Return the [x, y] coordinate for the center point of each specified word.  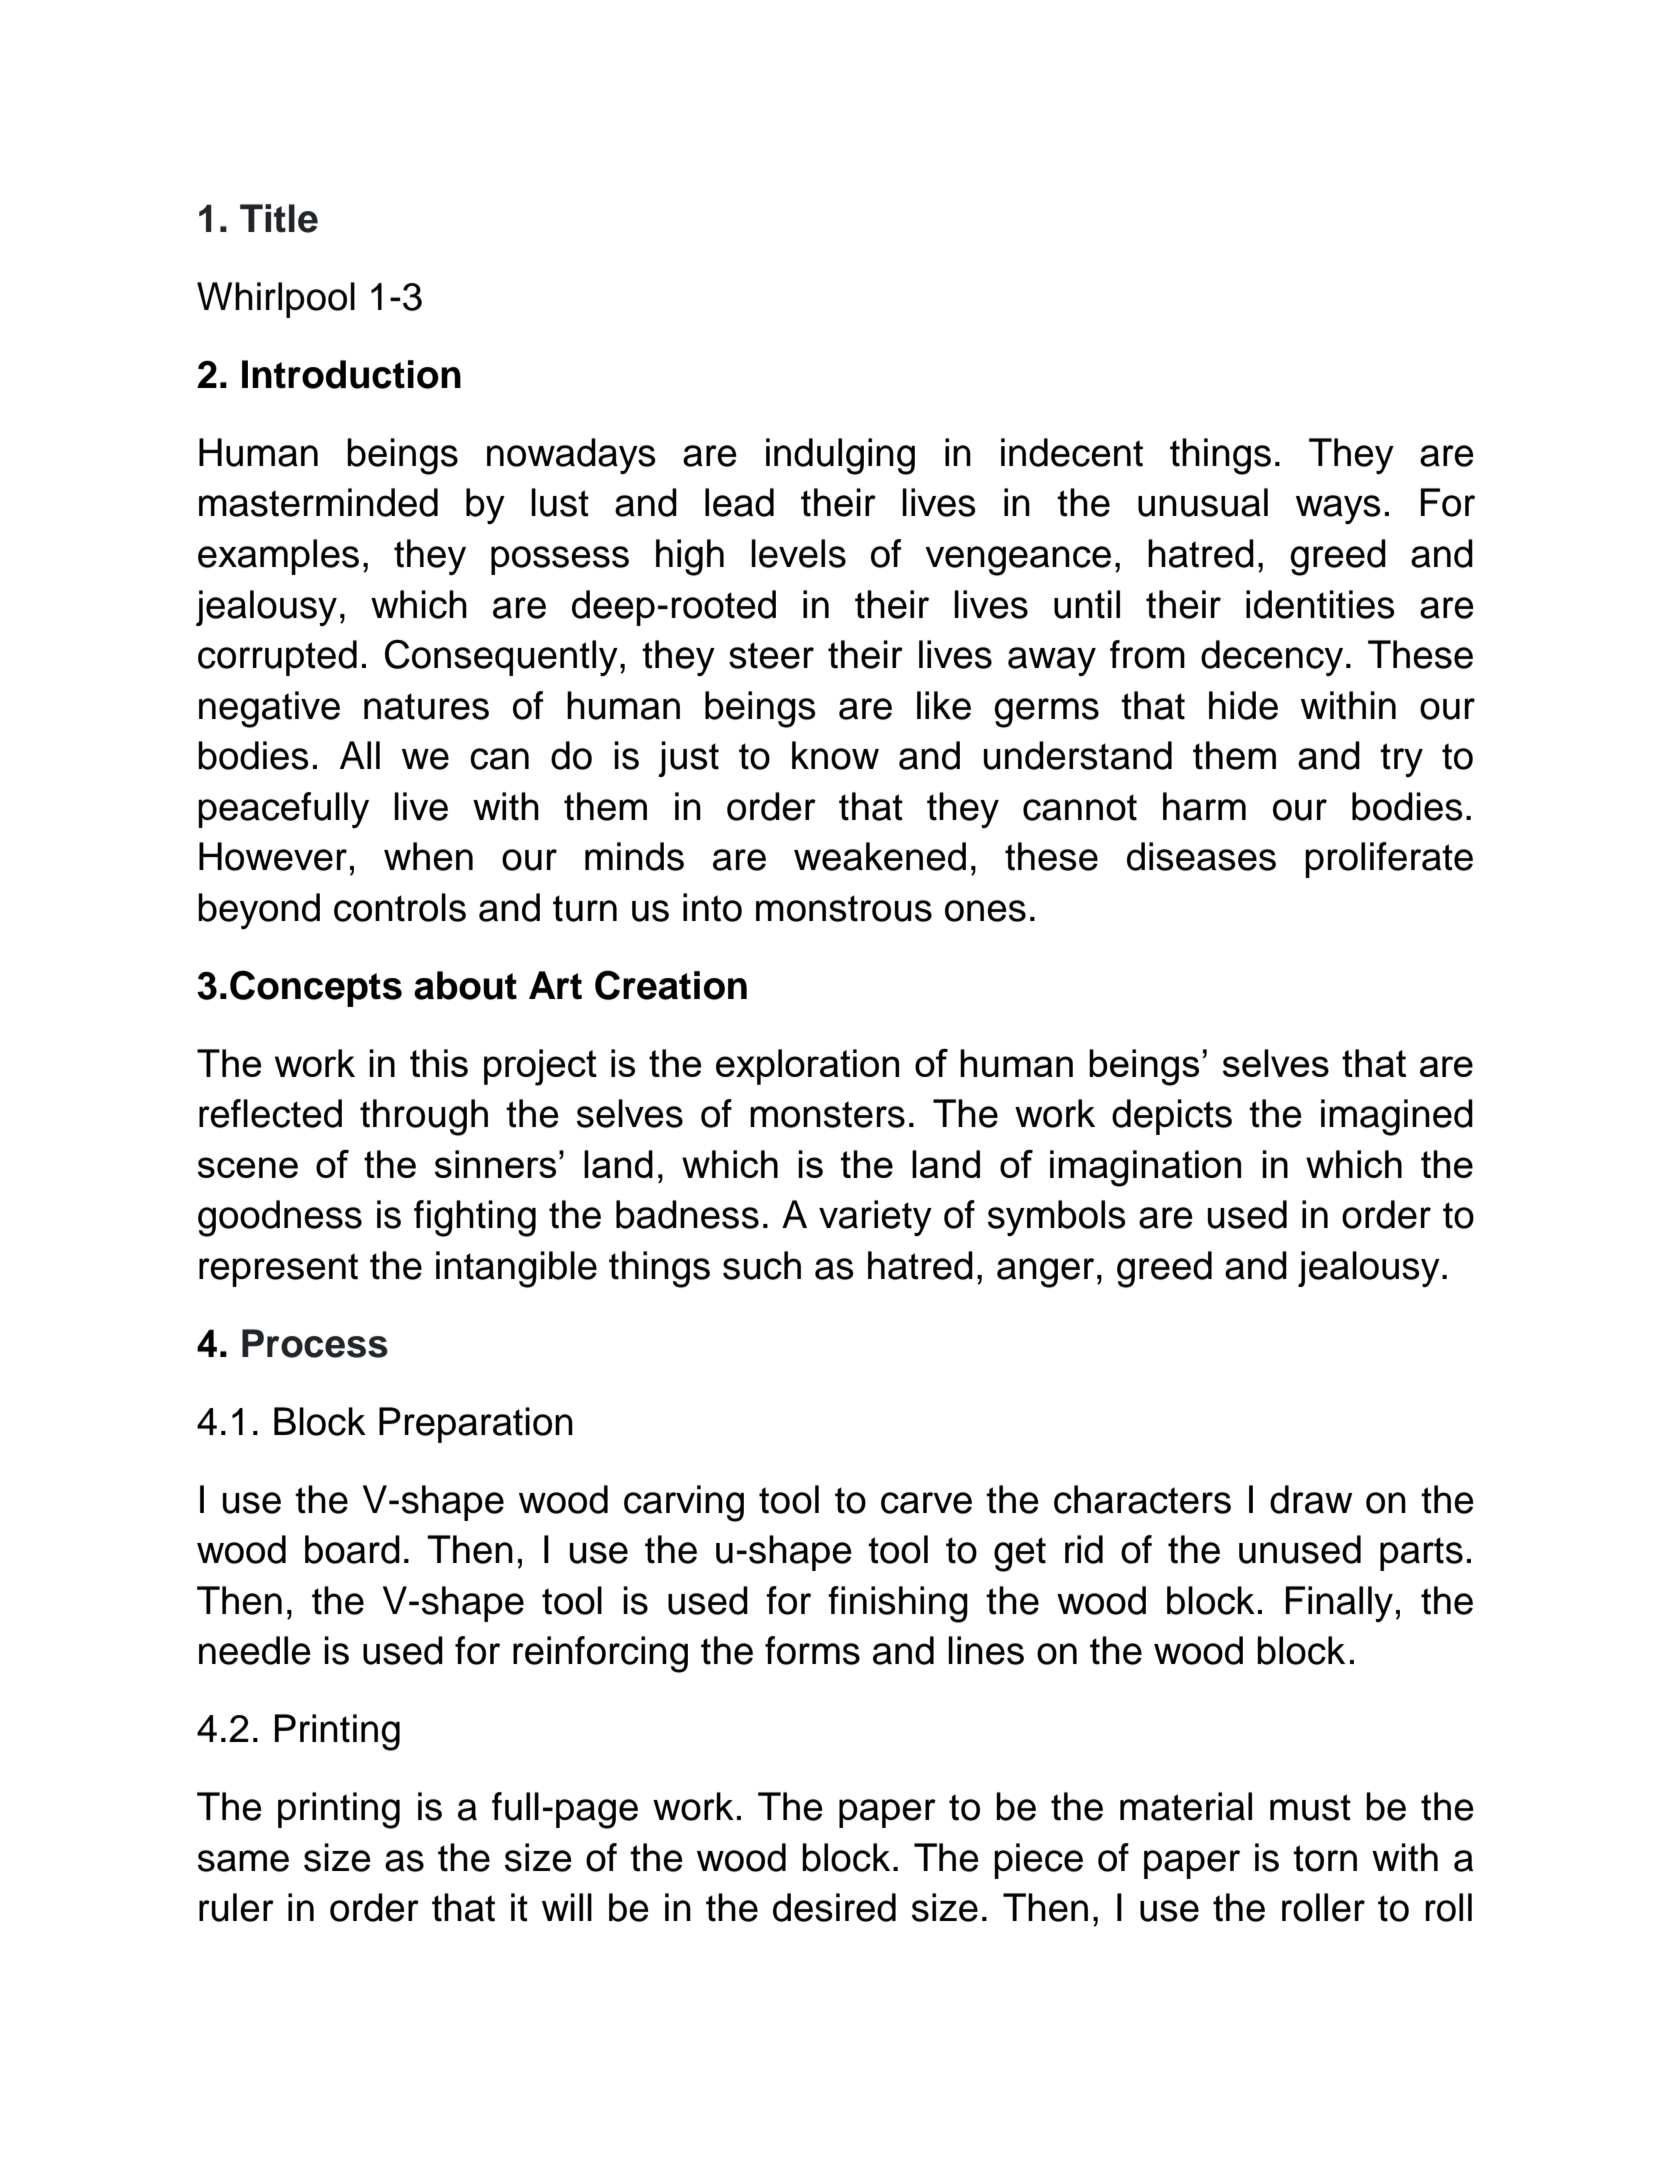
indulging [840, 456]
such [762, 1265]
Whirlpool [276, 300]
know [835, 755]
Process [315, 1343]
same [243, 1861]
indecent [1072, 452]
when [428, 856]
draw [1311, 1499]
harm [1204, 806]
